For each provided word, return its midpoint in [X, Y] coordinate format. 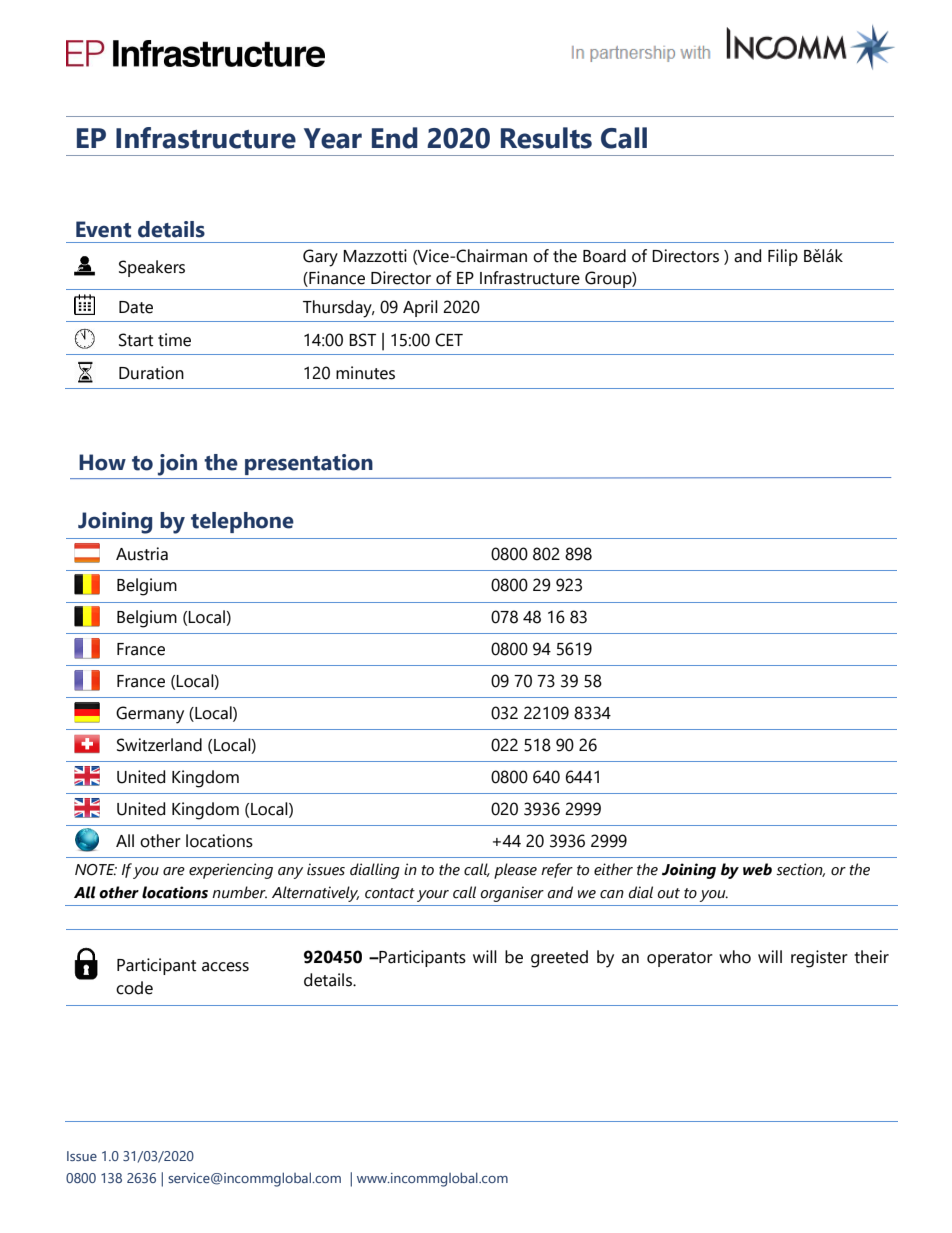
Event [103, 229]
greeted [559, 959]
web [757, 869]
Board [604, 256]
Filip [783, 257]
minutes [365, 373]
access [225, 967]
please [515, 871]
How [102, 462]
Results [546, 138]
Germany [150, 715]
